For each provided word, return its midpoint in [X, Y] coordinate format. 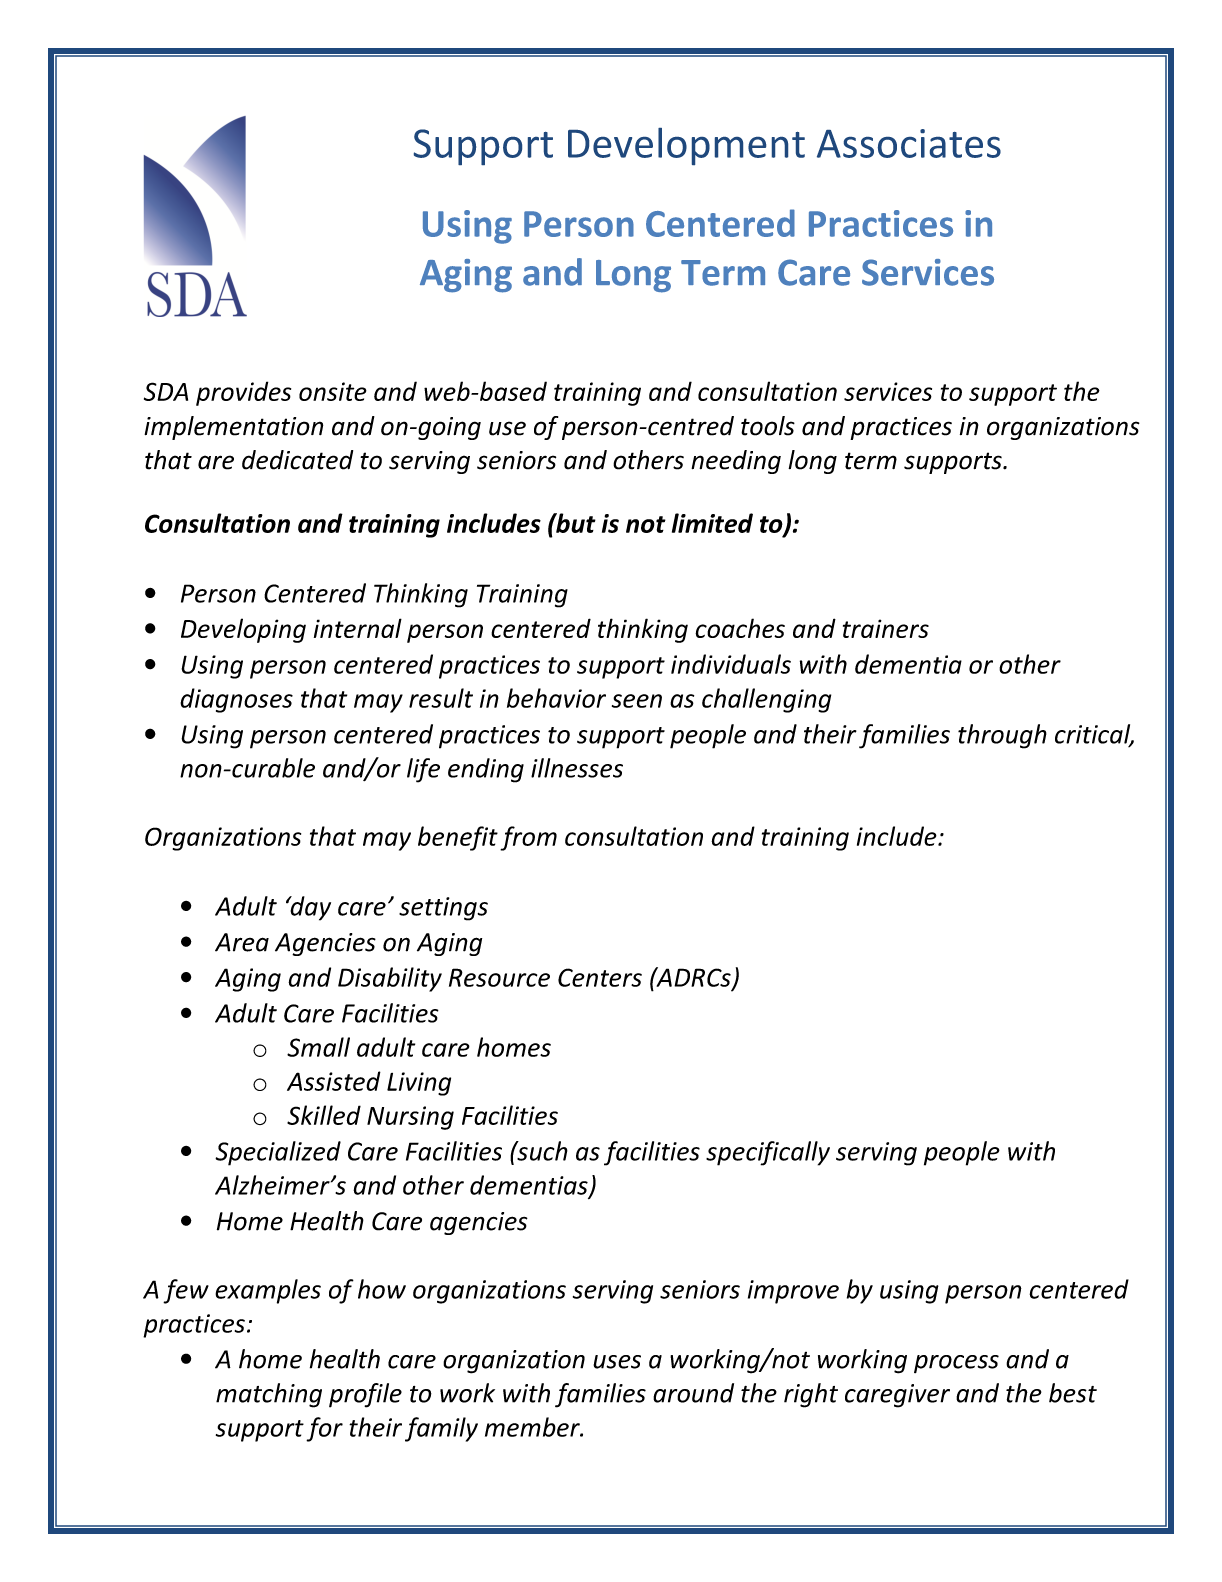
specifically [768, 1153]
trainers [886, 628]
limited [712, 523]
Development [686, 146]
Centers [600, 977]
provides [243, 393]
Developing [243, 630]
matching [269, 1395]
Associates [909, 143]
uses [617, 1362]
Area [242, 942]
